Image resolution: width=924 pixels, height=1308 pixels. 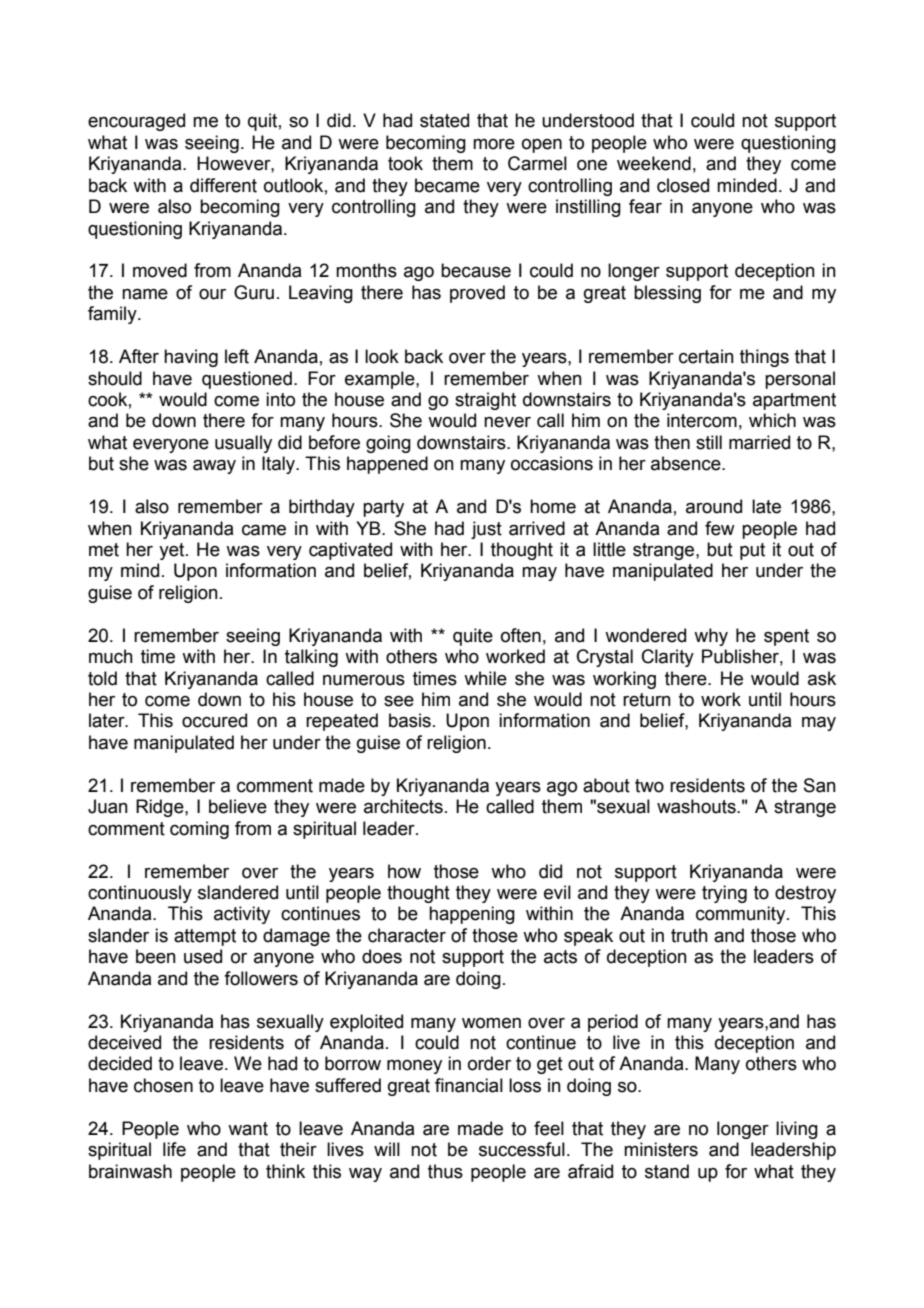 I want to click on more, so click(x=494, y=144).
